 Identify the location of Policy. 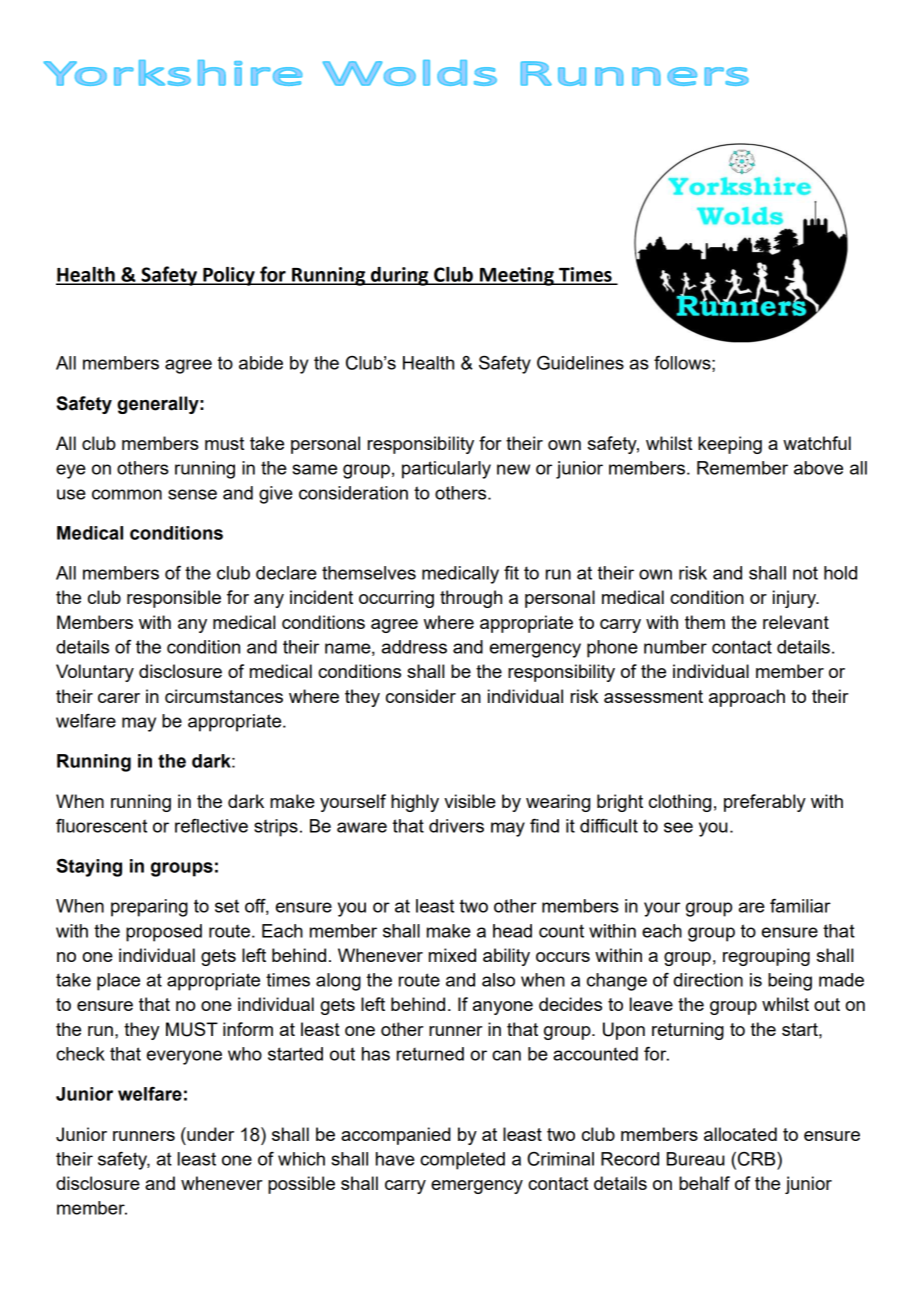
(229, 276).
